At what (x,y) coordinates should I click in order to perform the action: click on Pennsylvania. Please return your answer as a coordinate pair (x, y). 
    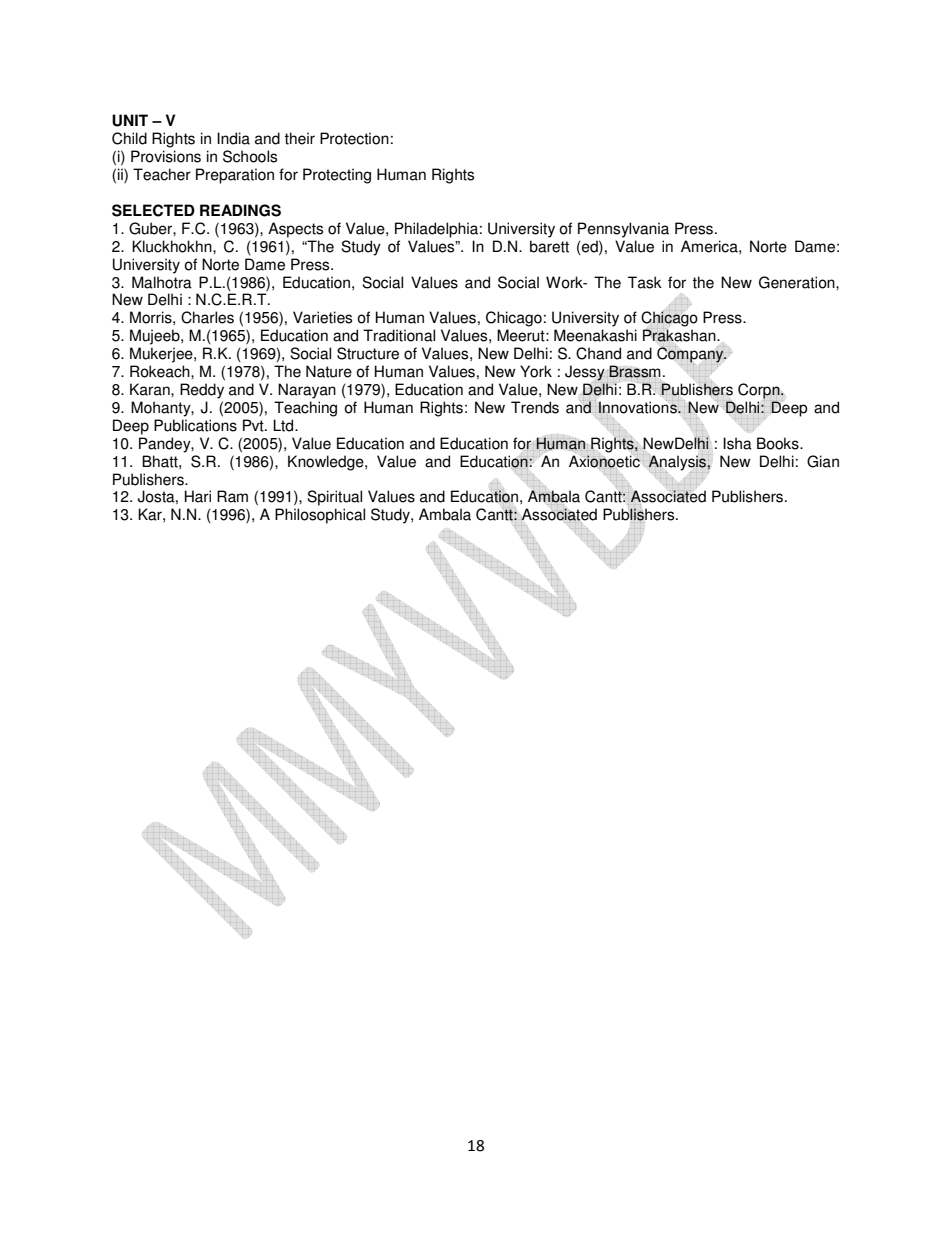
    Looking at the image, I should click on (623, 230).
